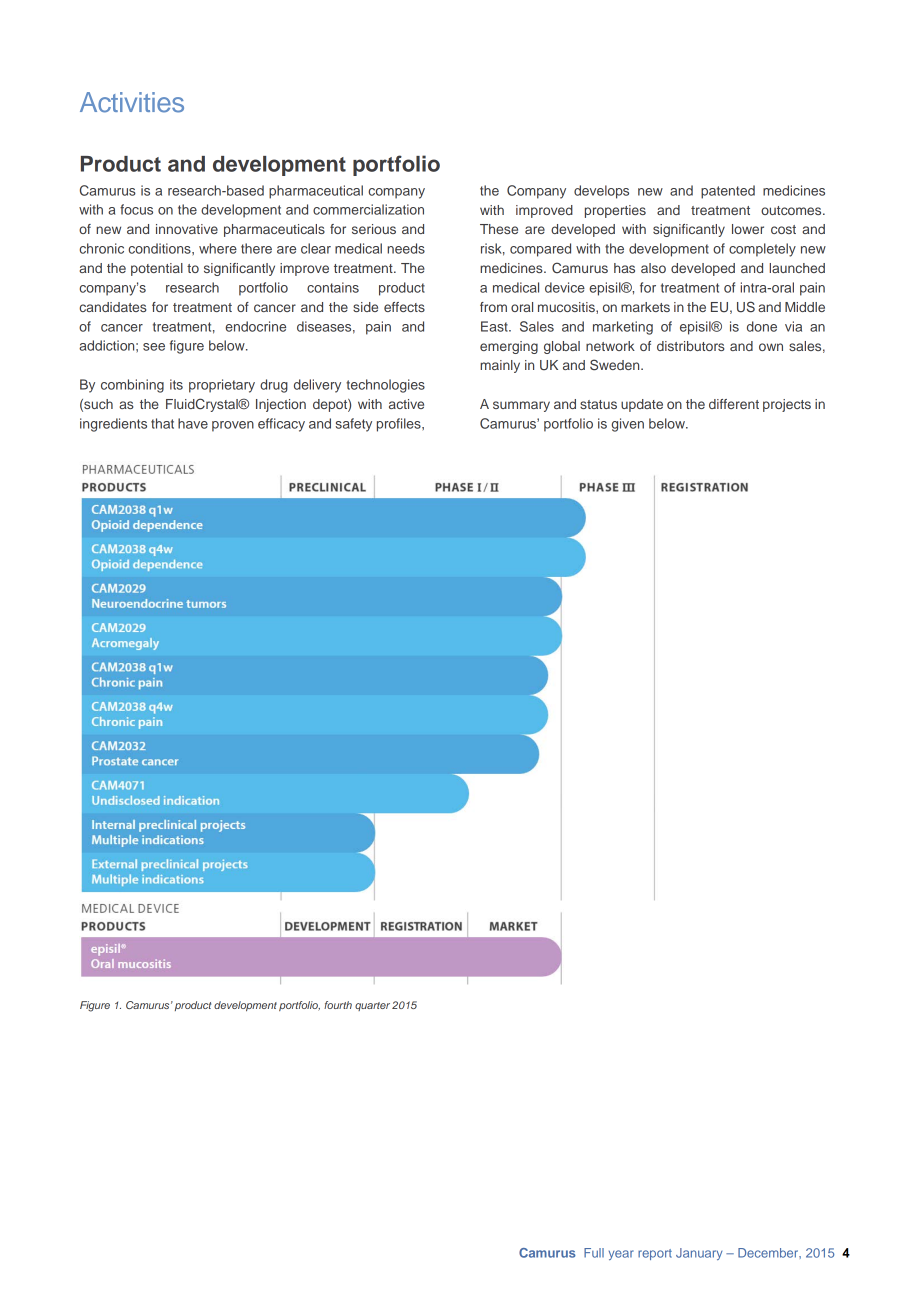  What do you see at coordinates (691, 346) in the screenshot?
I see `distributors` at bounding box center [691, 346].
